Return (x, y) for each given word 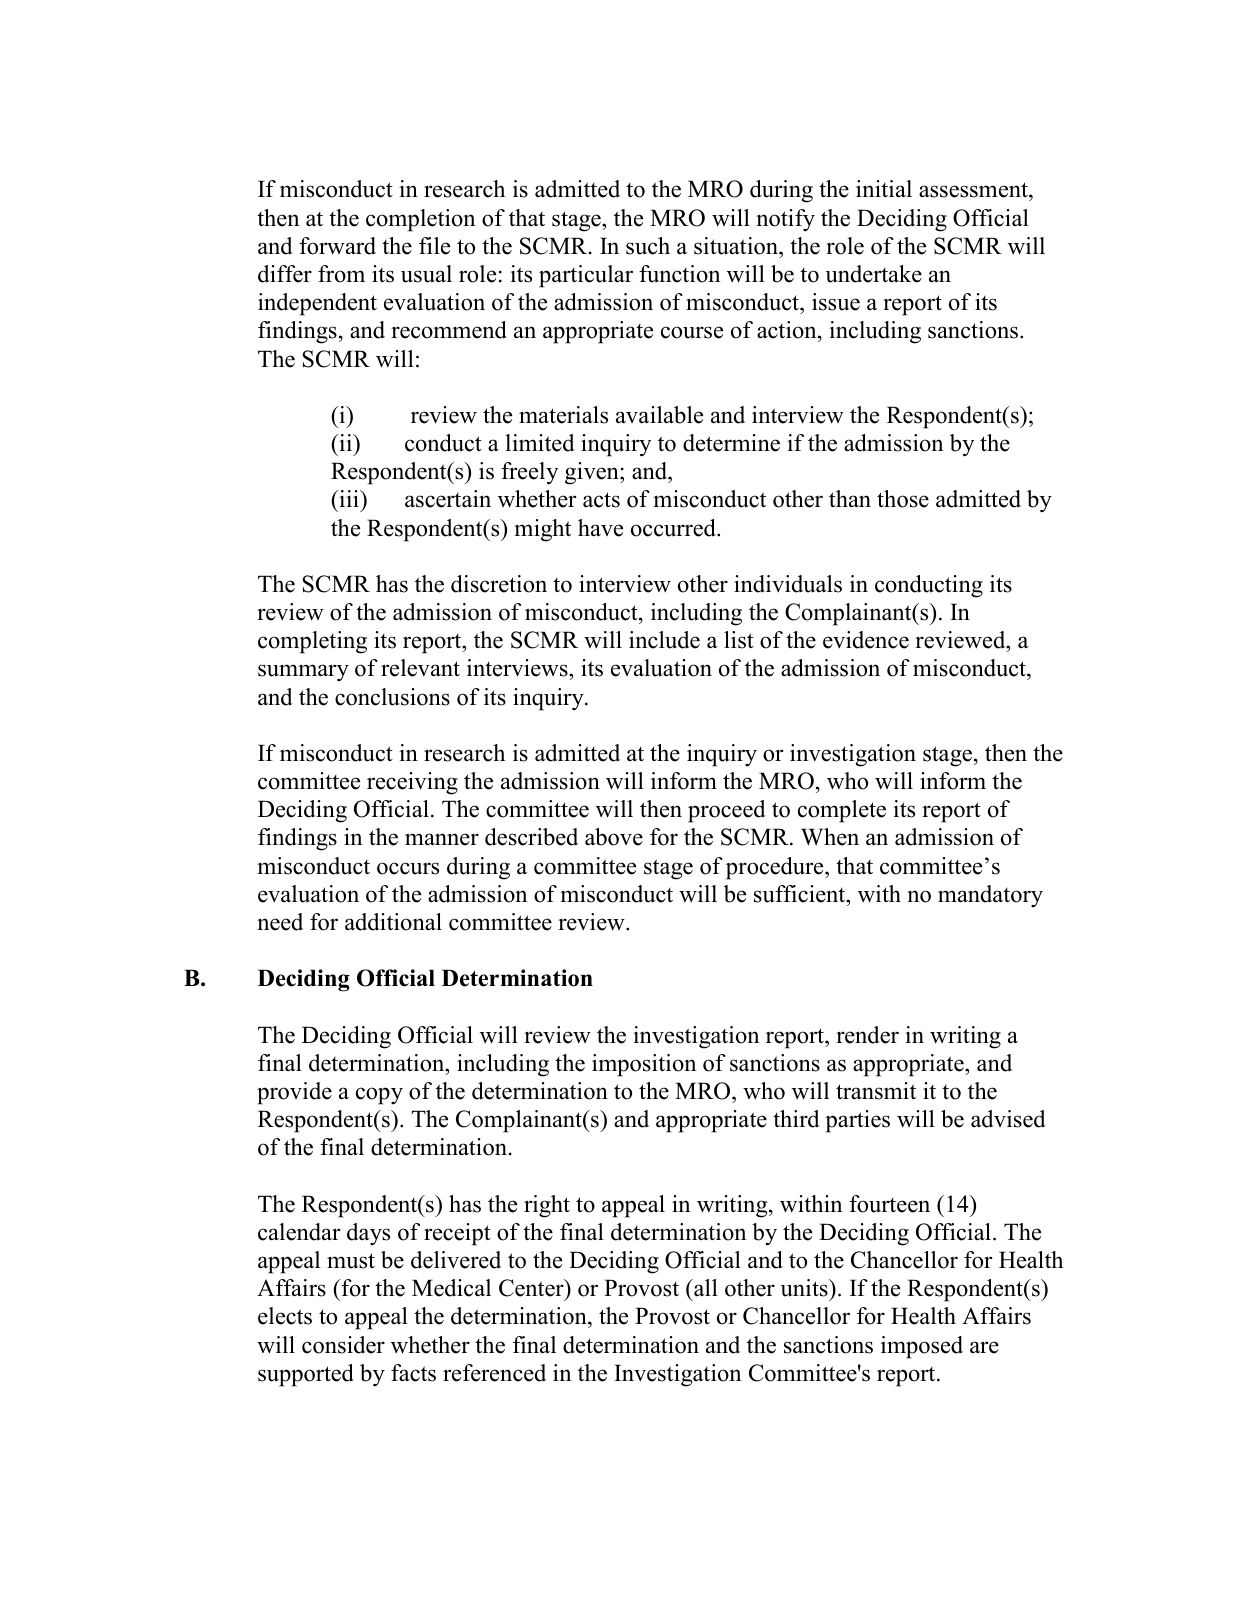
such (648, 246)
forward (337, 246)
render (867, 1035)
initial (884, 189)
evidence (866, 640)
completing (312, 642)
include (664, 640)
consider (343, 1345)
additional (393, 922)
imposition (644, 1065)
